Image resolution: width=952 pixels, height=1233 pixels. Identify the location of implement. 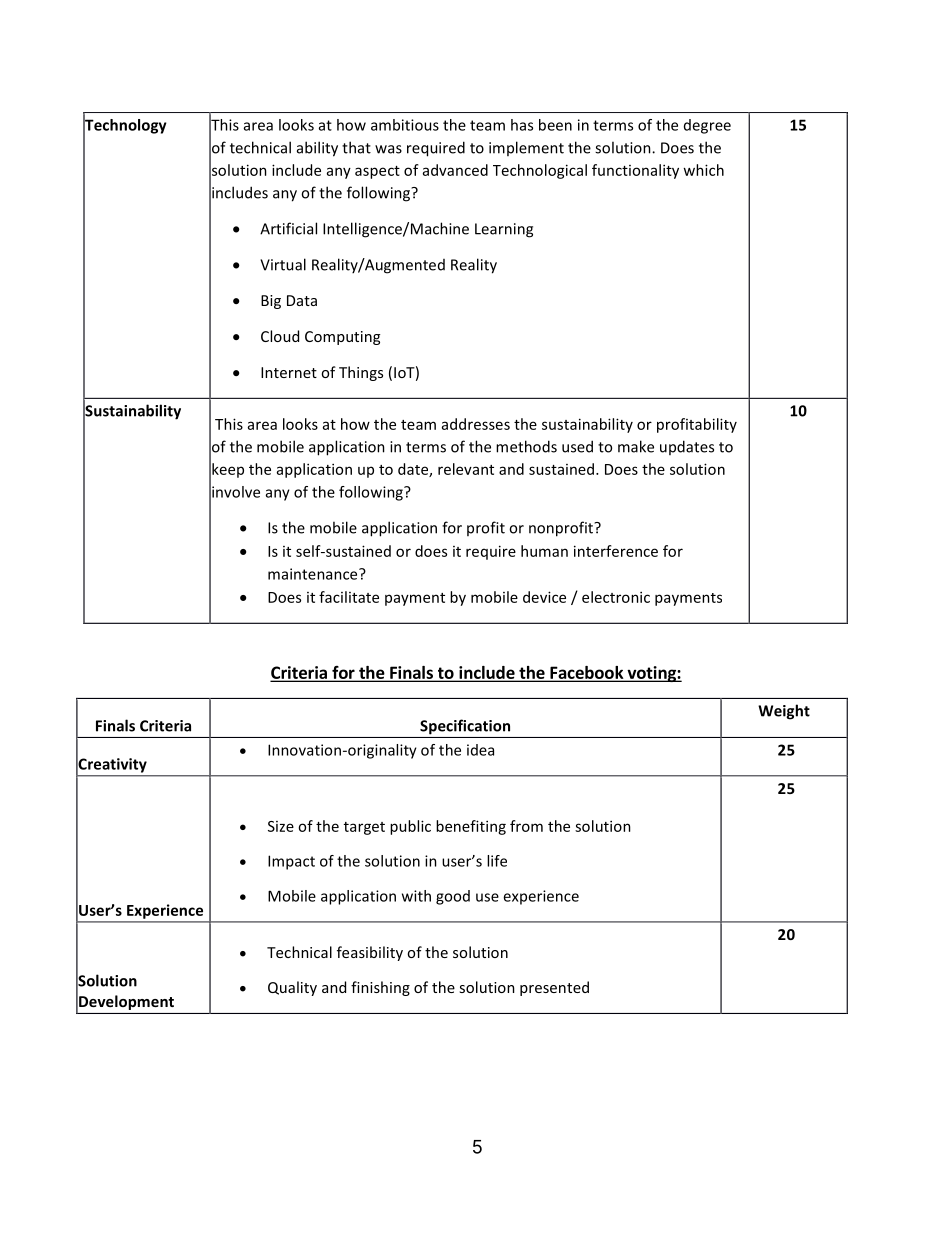
(526, 148).
